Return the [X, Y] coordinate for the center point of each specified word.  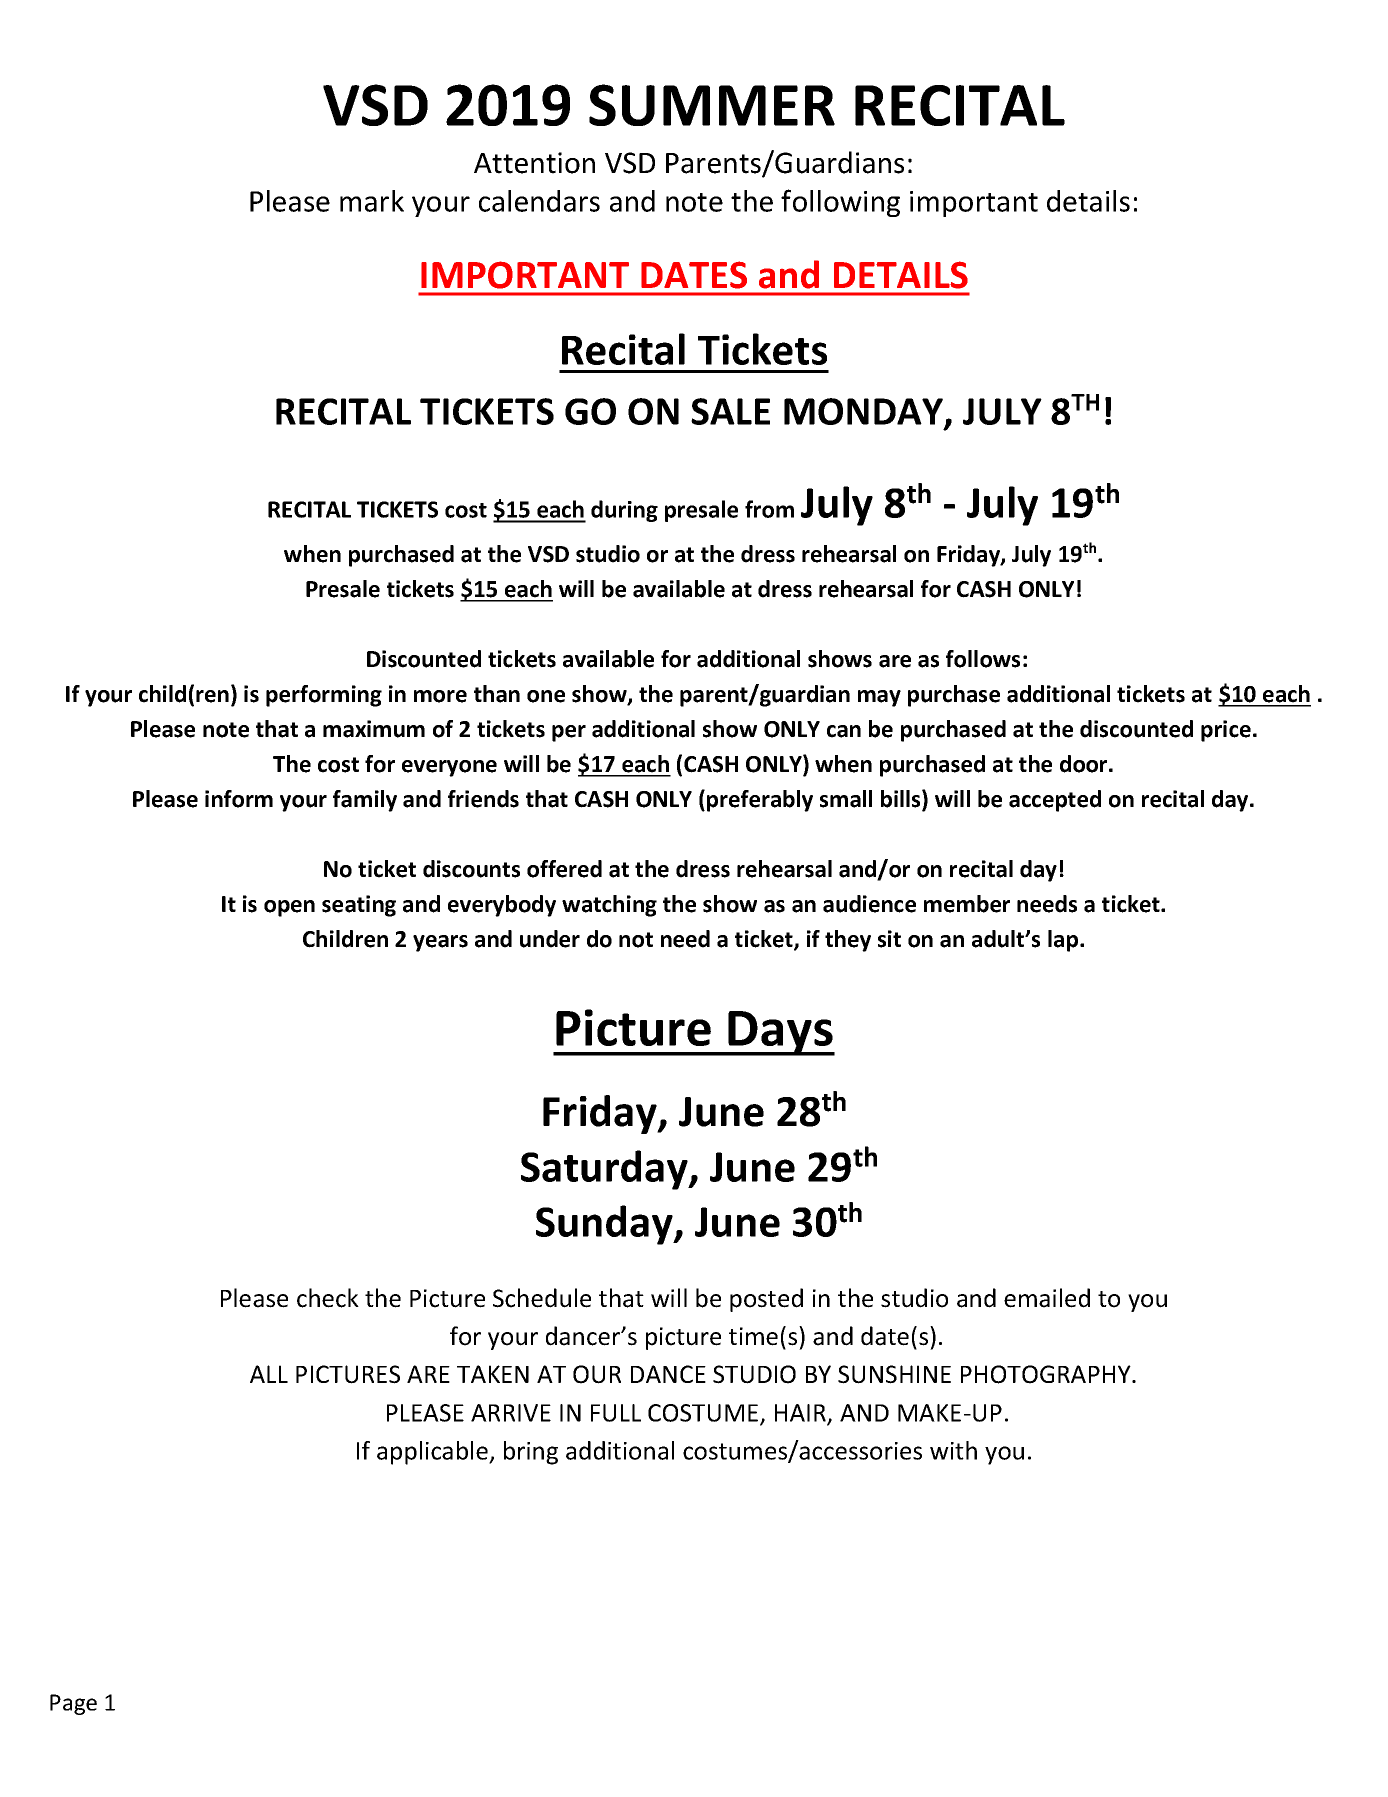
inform [239, 799]
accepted [1055, 801]
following [840, 203]
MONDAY [865, 412]
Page [73, 1704]
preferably [760, 801]
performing [324, 696]
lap [1064, 941]
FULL [616, 1413]
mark [372, 201]
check [328, 1298]
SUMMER [712, 105]
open [289, 908]
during [624, 511]
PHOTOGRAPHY [1047, 1374]
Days [781, 1033]
